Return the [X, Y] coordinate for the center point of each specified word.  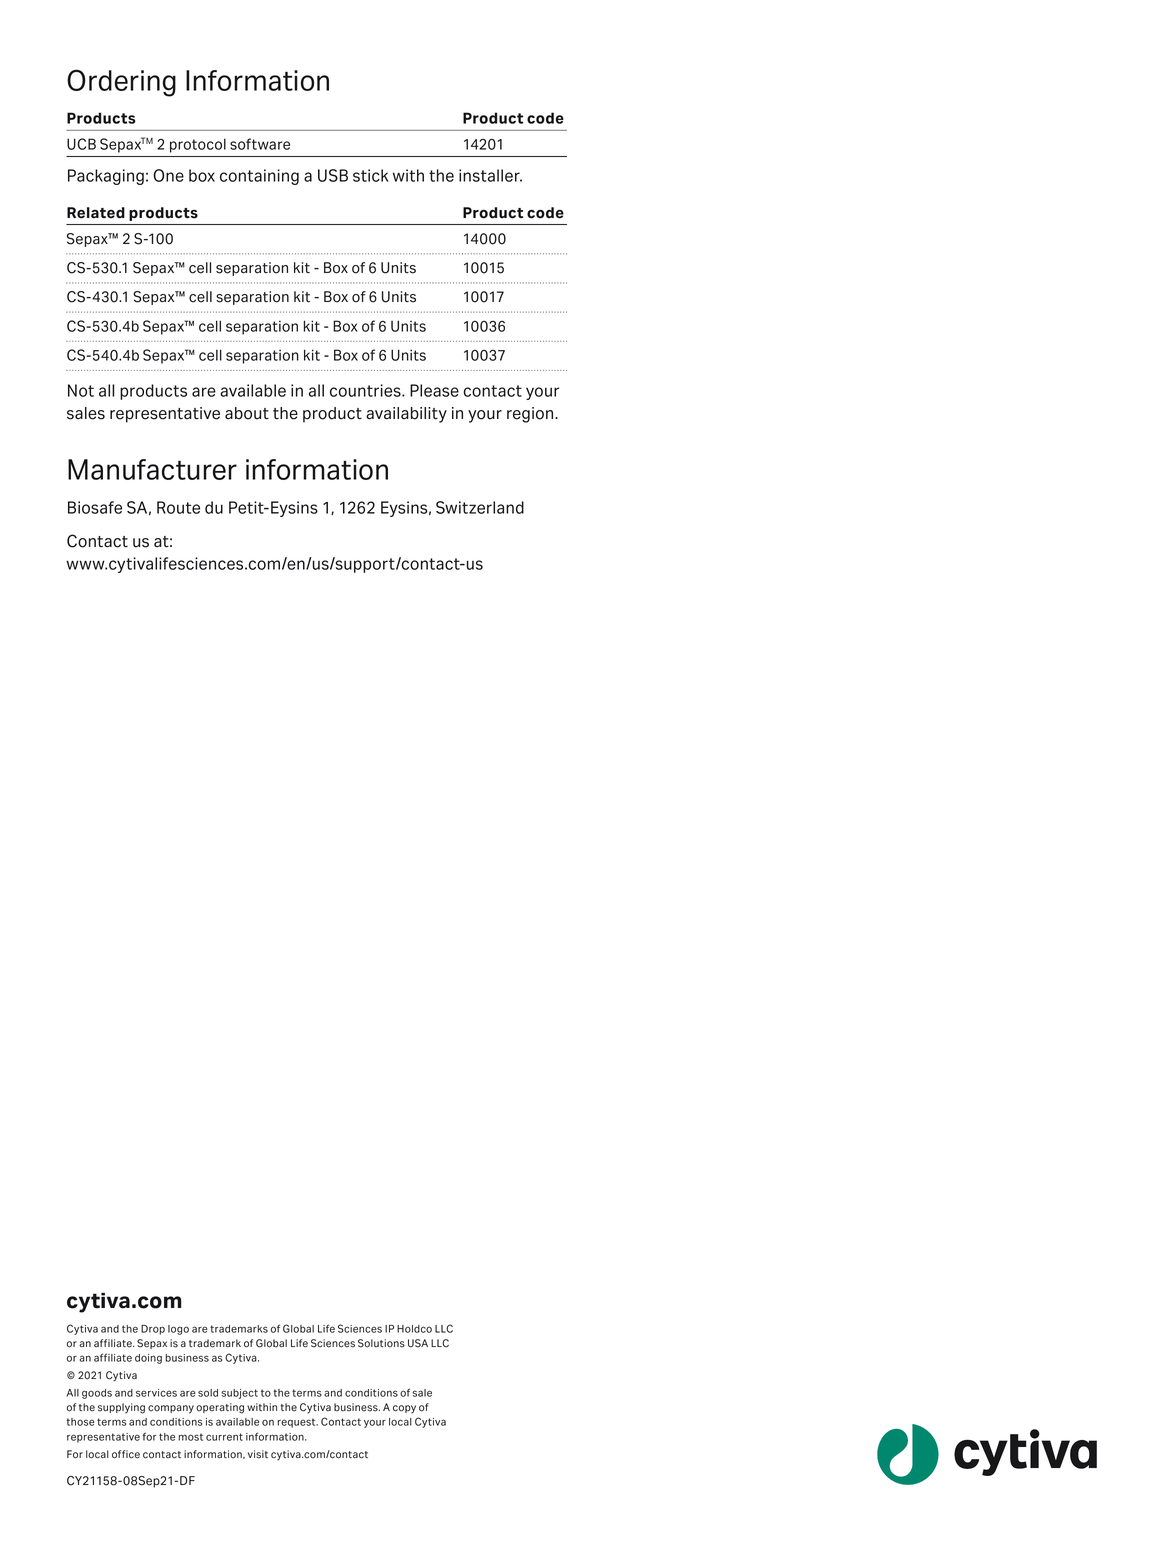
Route [178, 507]
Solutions [381, 1343]
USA [418, 1343]
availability [406, 415]
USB [333, 175]
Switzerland [480, 507]
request [297, 1423]
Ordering [121, 83]
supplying [121, 1408]
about [247, 413]
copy [404, 1409]
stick [370, 175]
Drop [153, 1330]
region [531, 415]
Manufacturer [152, 469]
